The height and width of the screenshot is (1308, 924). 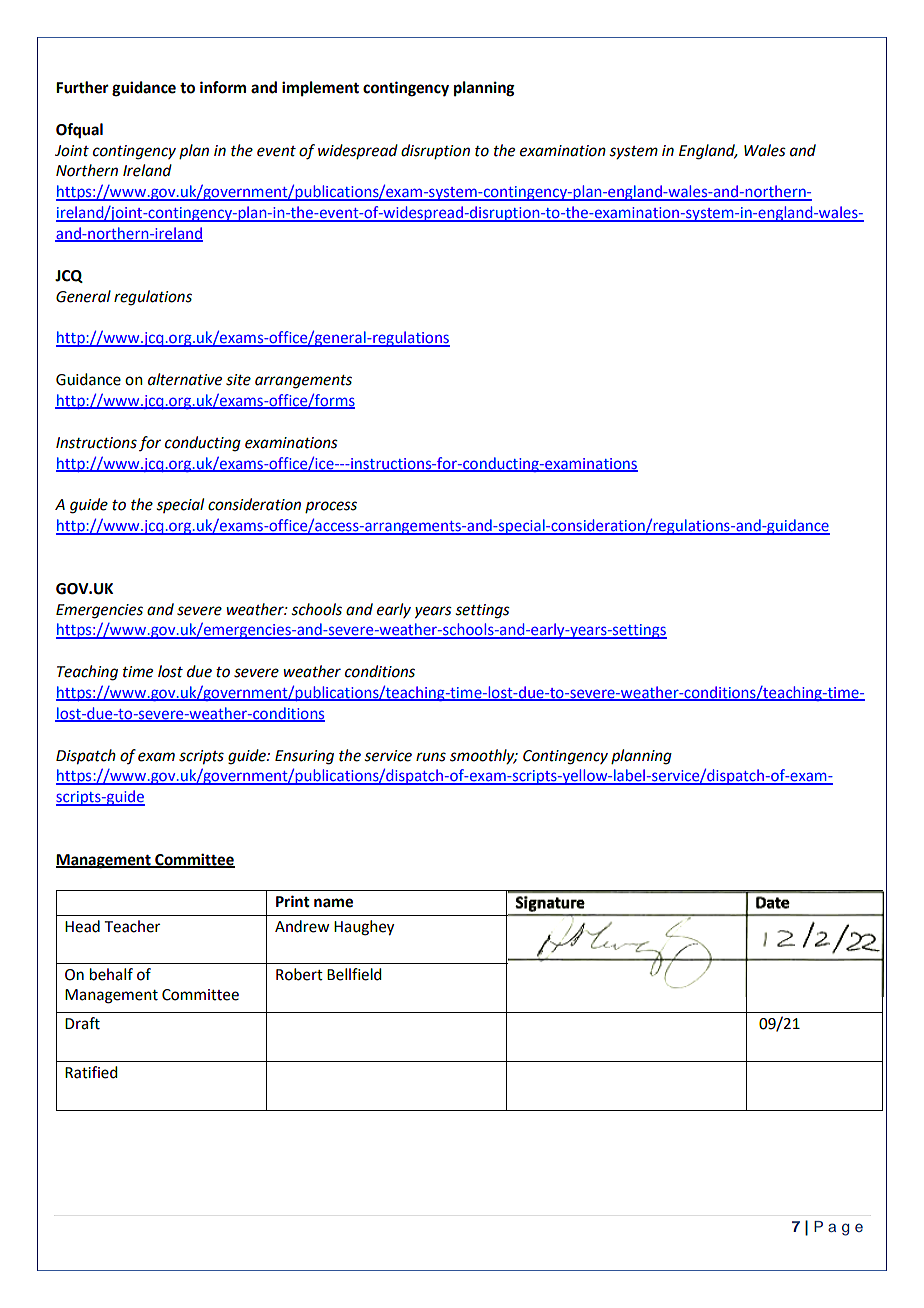 I want to click on Robert, so click(x=299, y=974).
